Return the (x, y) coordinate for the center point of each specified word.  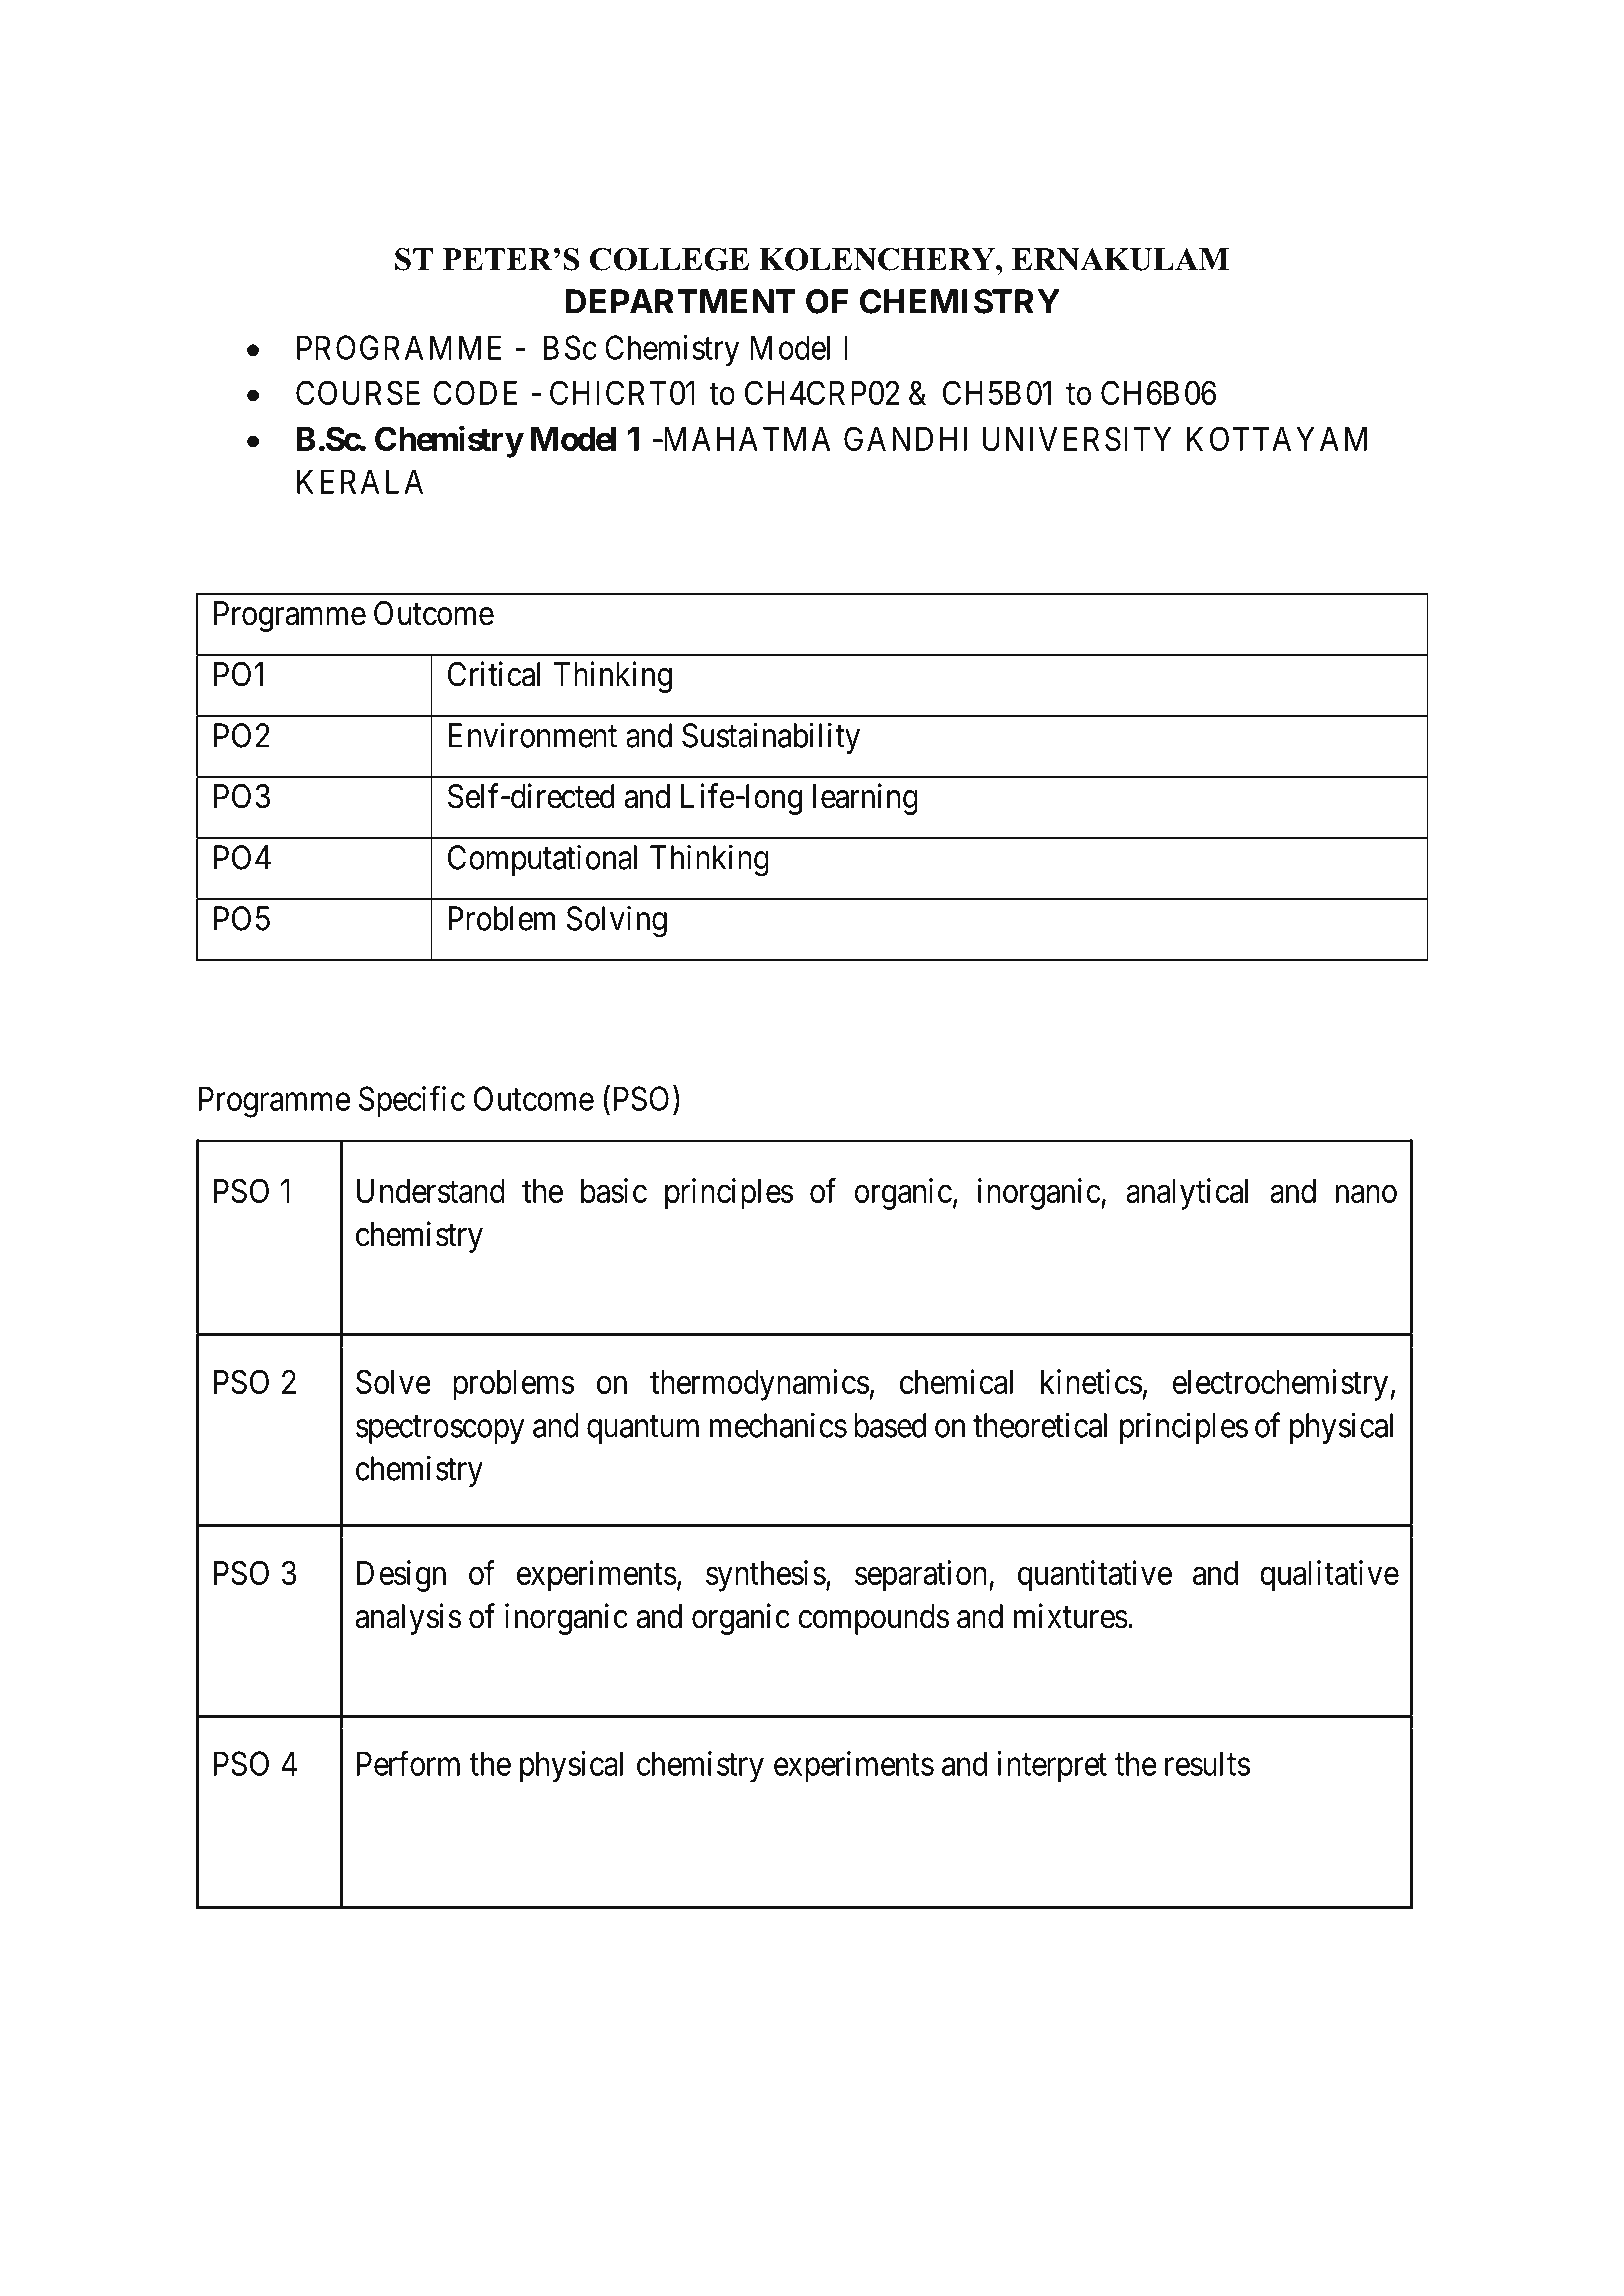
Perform (408, 1763)
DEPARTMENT (681, 301)
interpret (1052, 1766)
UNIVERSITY (1077, 438)
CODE (475, 392)
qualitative (1329, 1576)
